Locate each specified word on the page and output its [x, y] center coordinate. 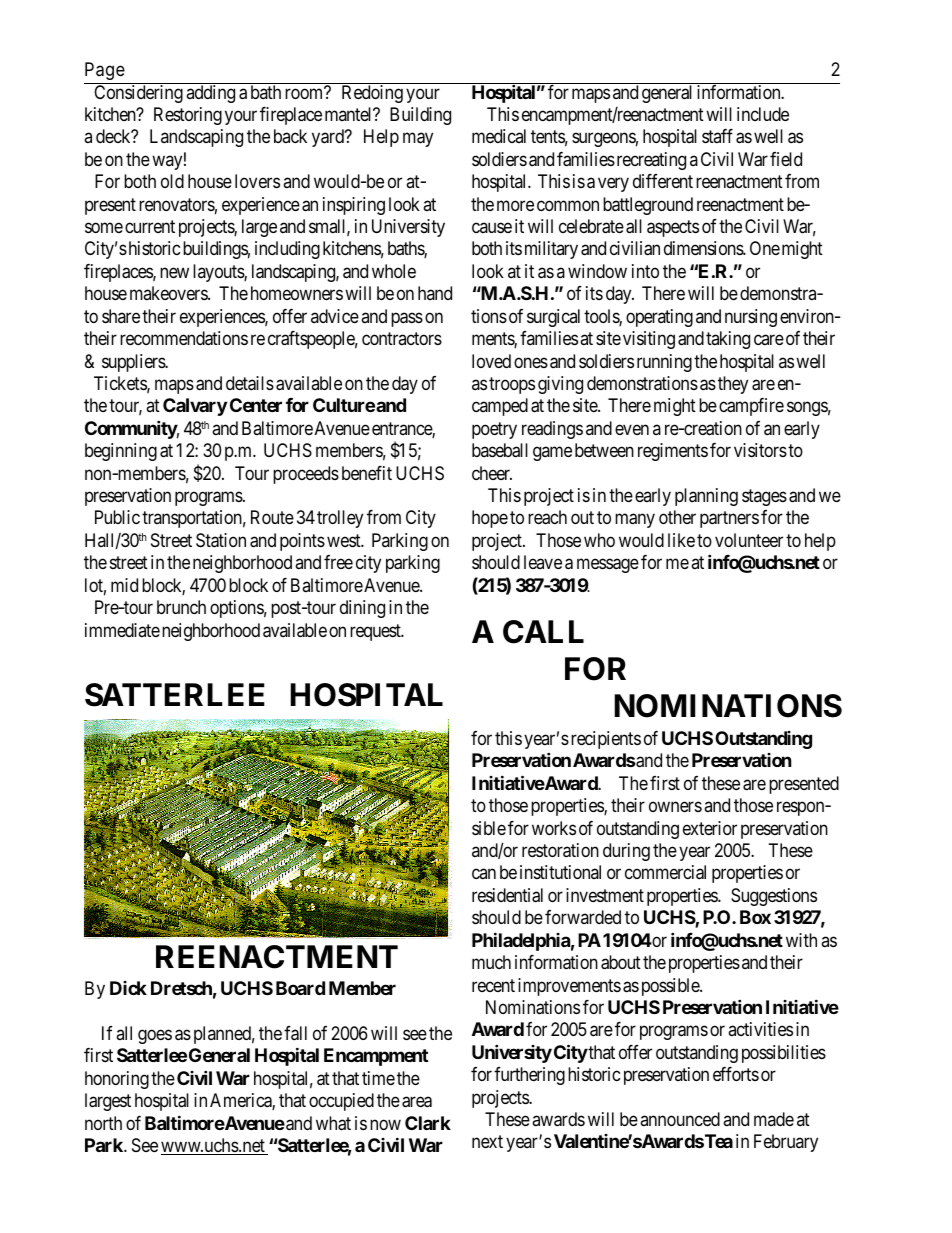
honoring [117, 1080]
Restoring [188, 116]
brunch [181, 607]
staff [717, 136]
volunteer [749, 540]
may [418, 140]
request [376, 632]
